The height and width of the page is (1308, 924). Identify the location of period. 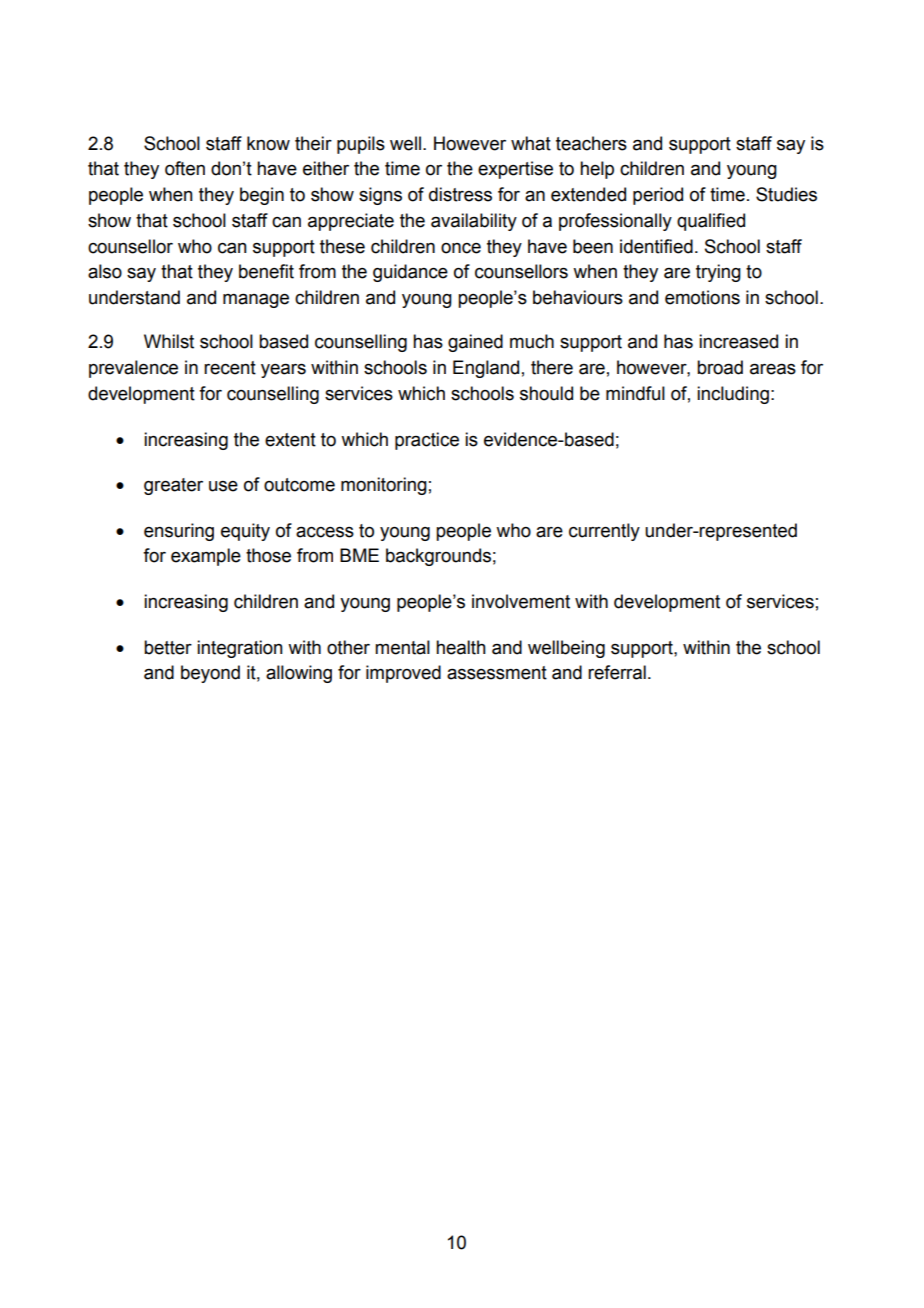
(658, 196).
